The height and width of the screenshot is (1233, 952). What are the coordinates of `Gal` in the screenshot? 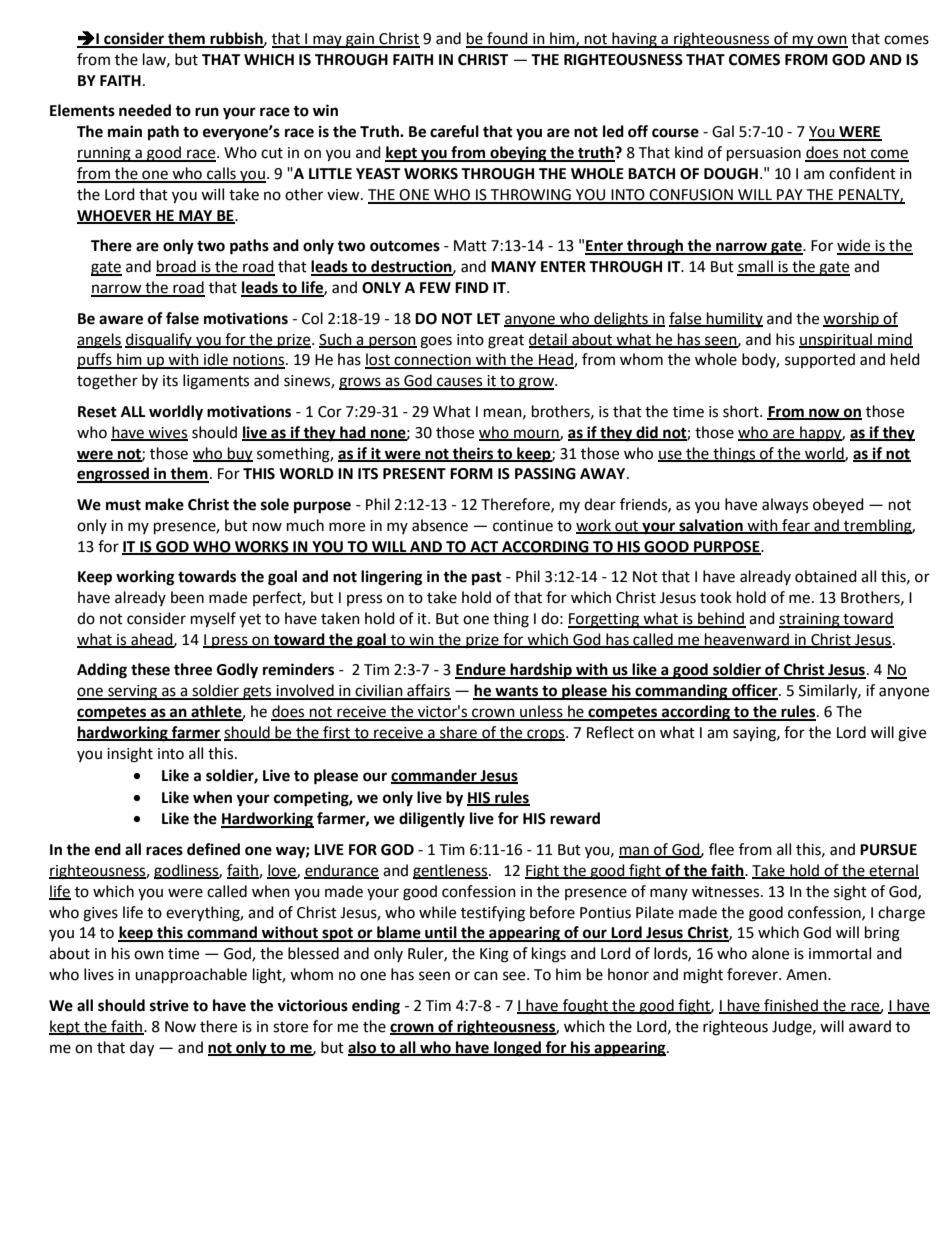 It's located at (723, 131).
